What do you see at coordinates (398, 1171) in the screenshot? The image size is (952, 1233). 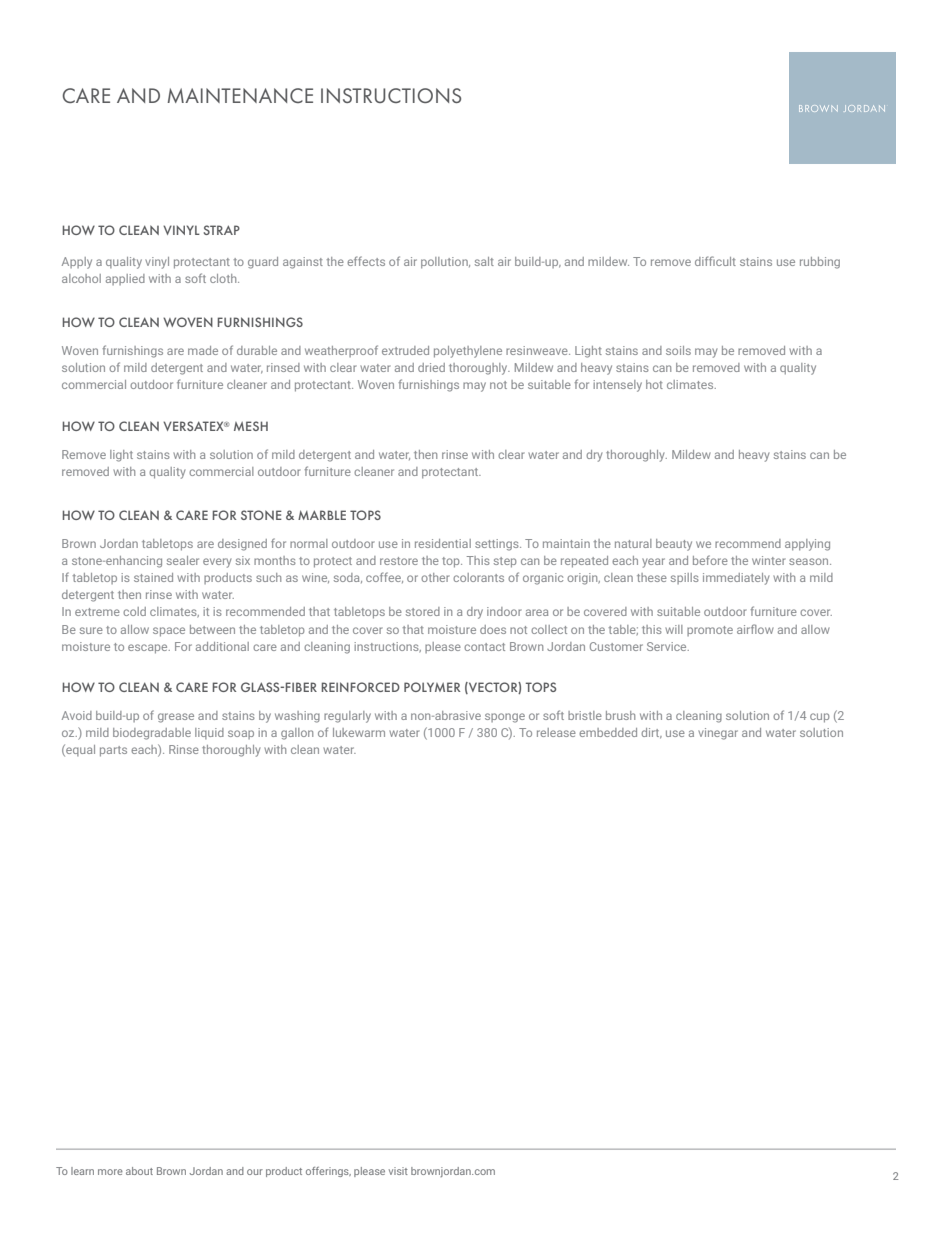 I see `visit` at bounding box center [398, 1171].
